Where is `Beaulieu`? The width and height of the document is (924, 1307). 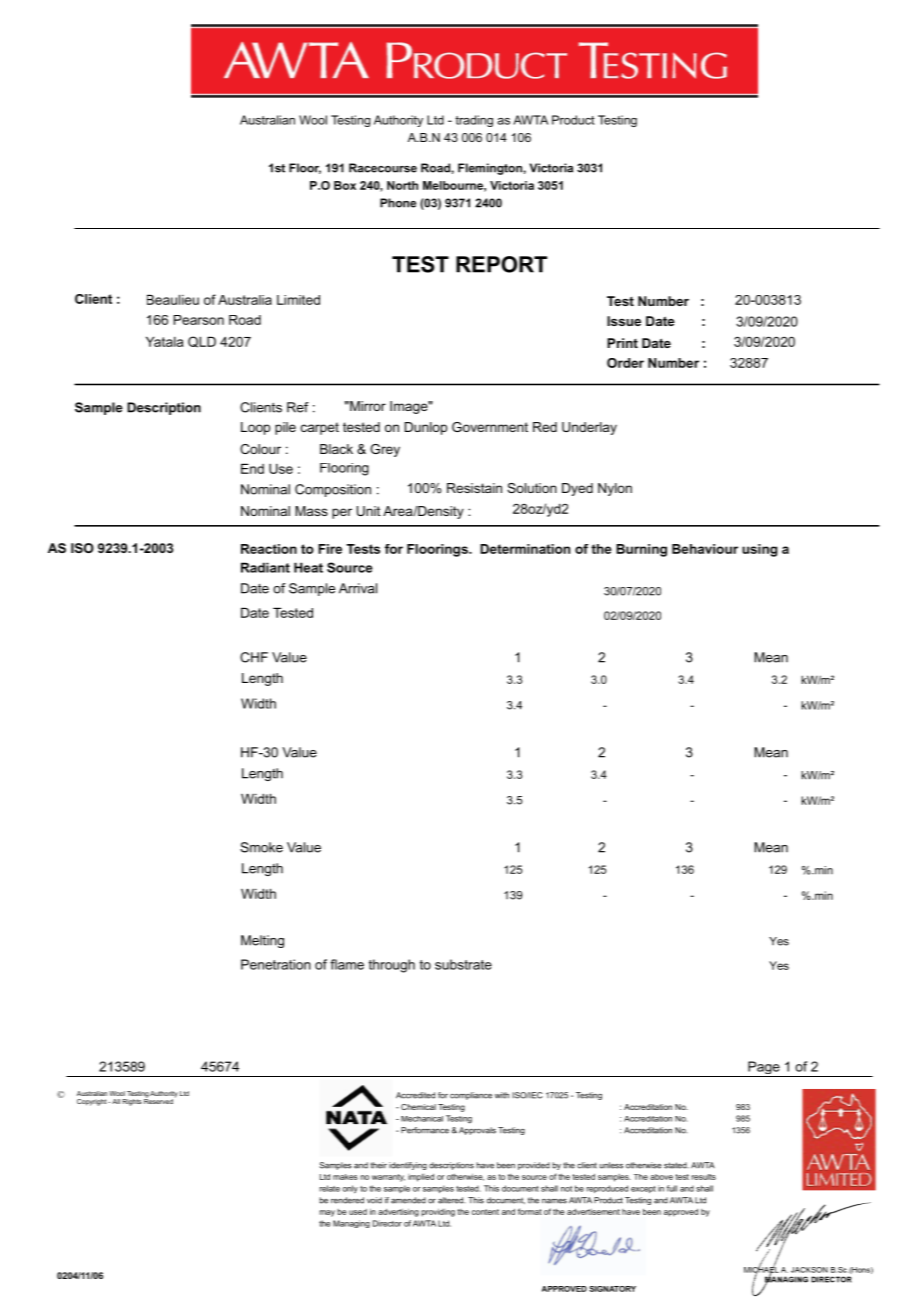
Beaulieu is located at coordinates (173, 299).
